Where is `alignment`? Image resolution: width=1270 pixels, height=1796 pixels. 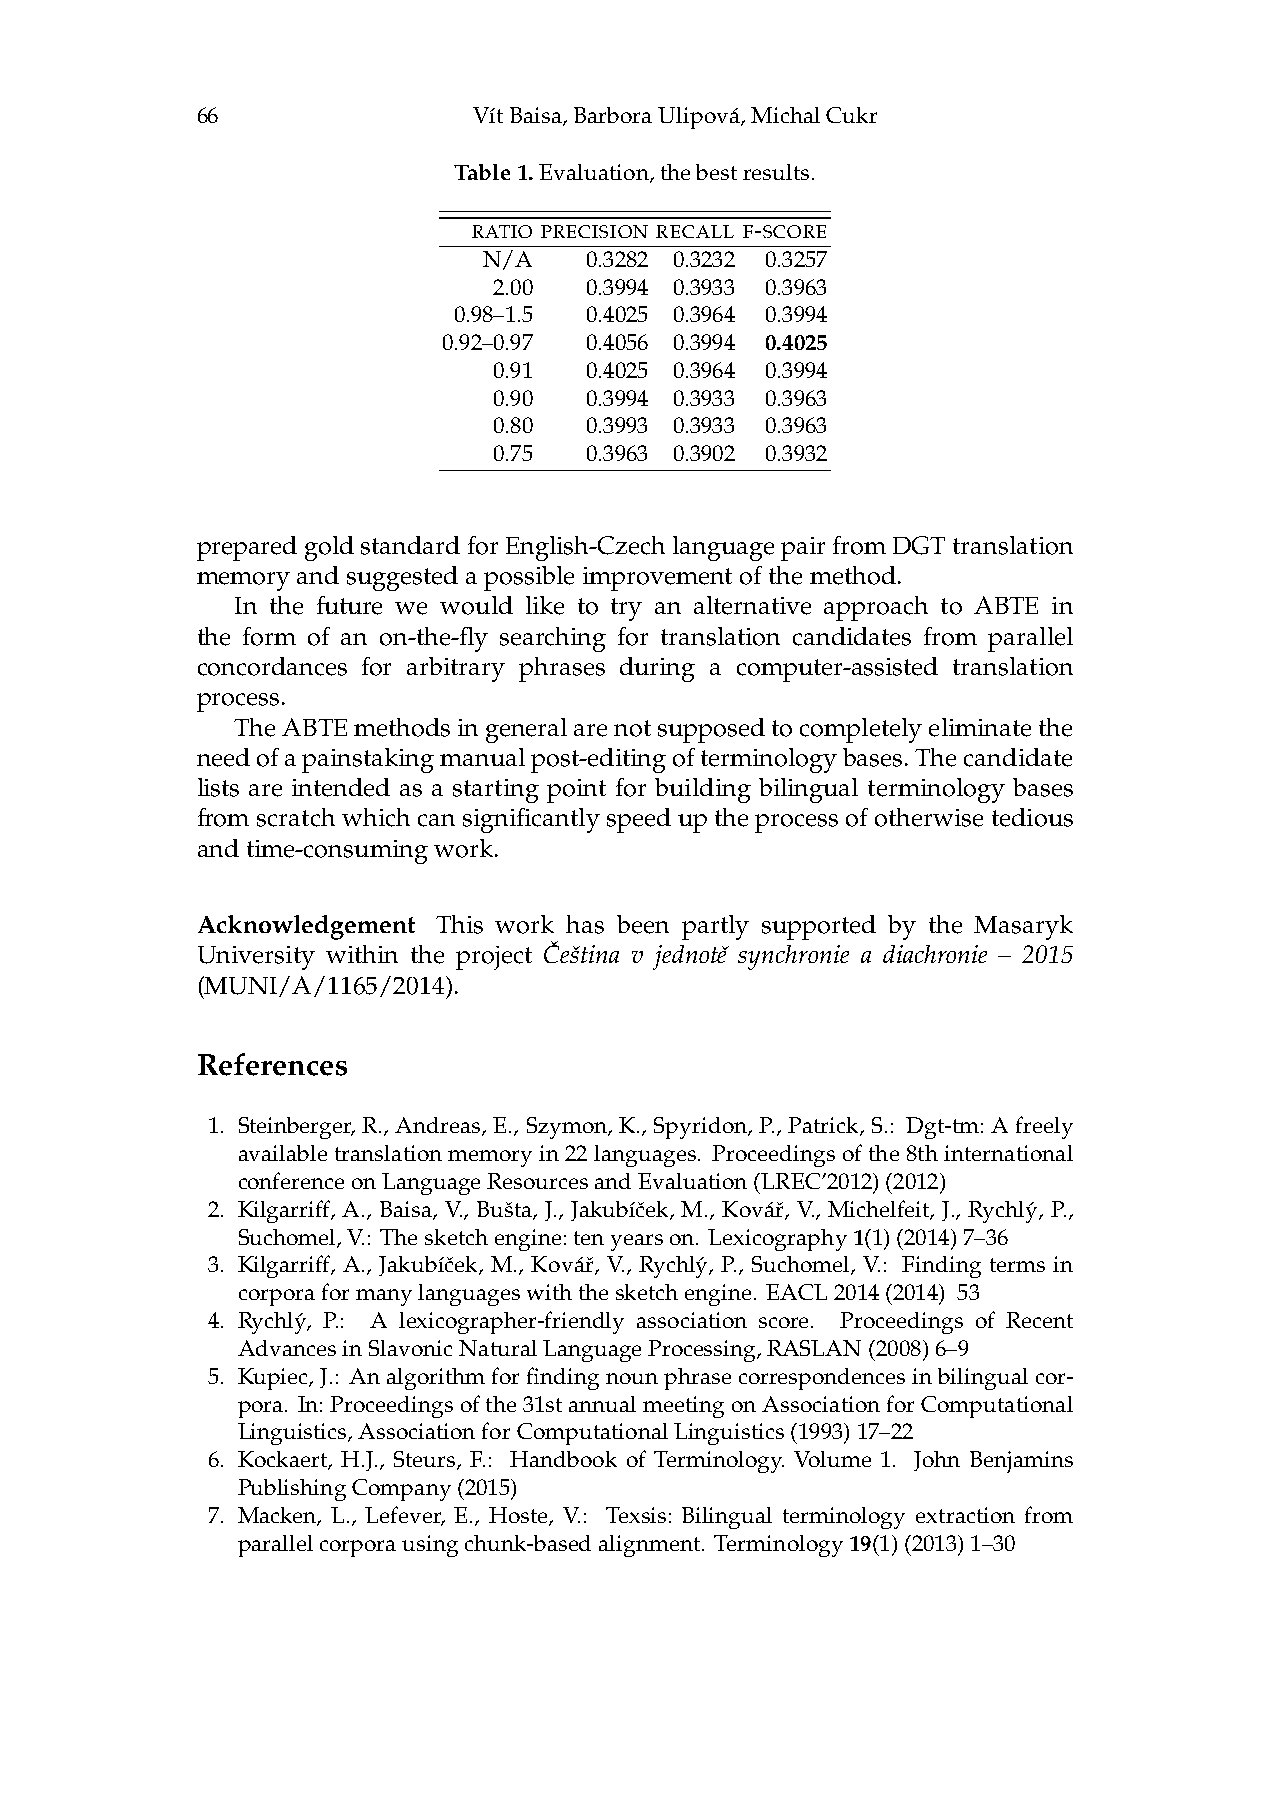
alignment is located at coordinates (651, 1546).
